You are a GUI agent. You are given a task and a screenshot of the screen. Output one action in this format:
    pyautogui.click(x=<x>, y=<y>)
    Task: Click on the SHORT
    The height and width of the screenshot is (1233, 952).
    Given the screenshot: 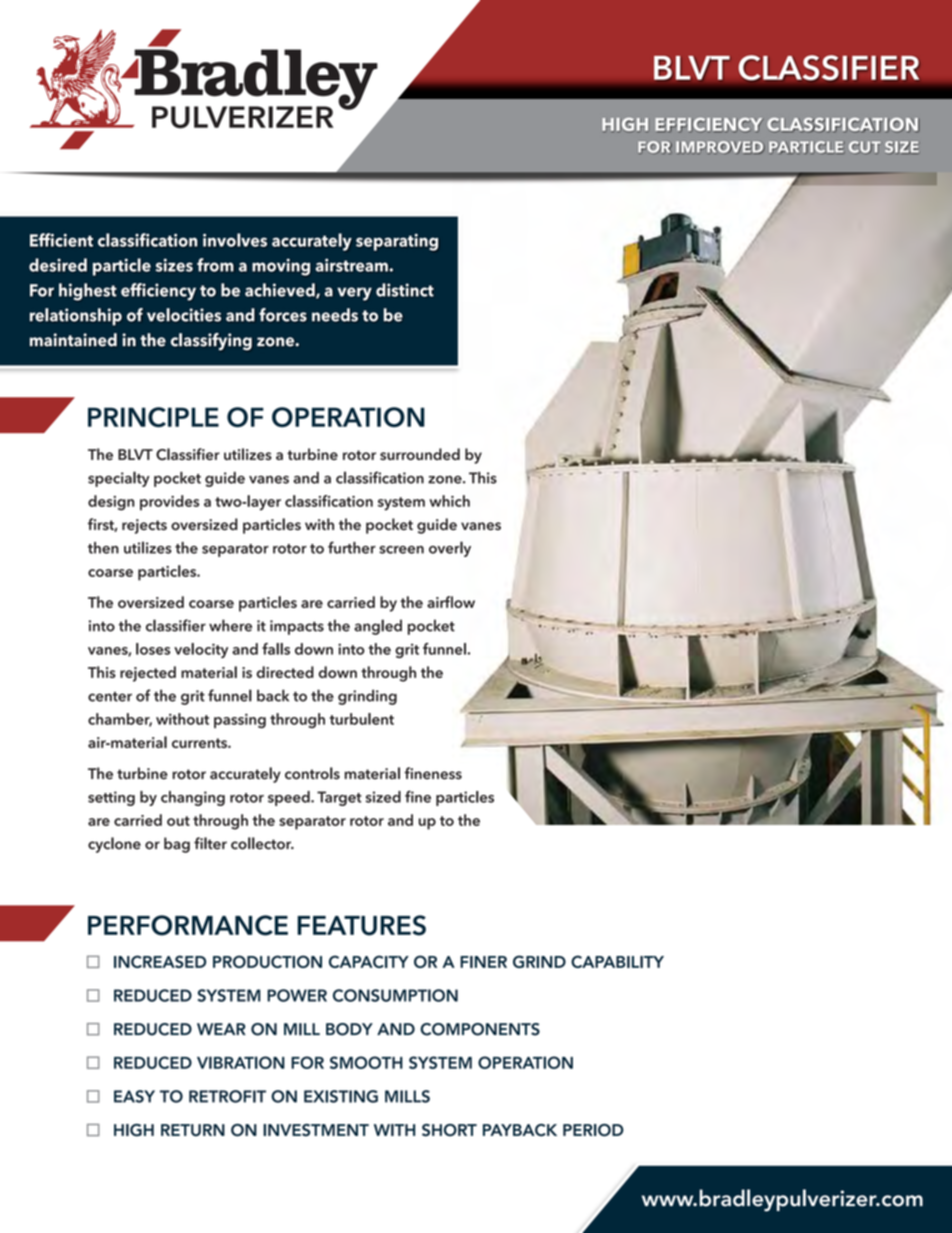 What is the action you would take?
    pyautogui.click(x=449, y=1130)
